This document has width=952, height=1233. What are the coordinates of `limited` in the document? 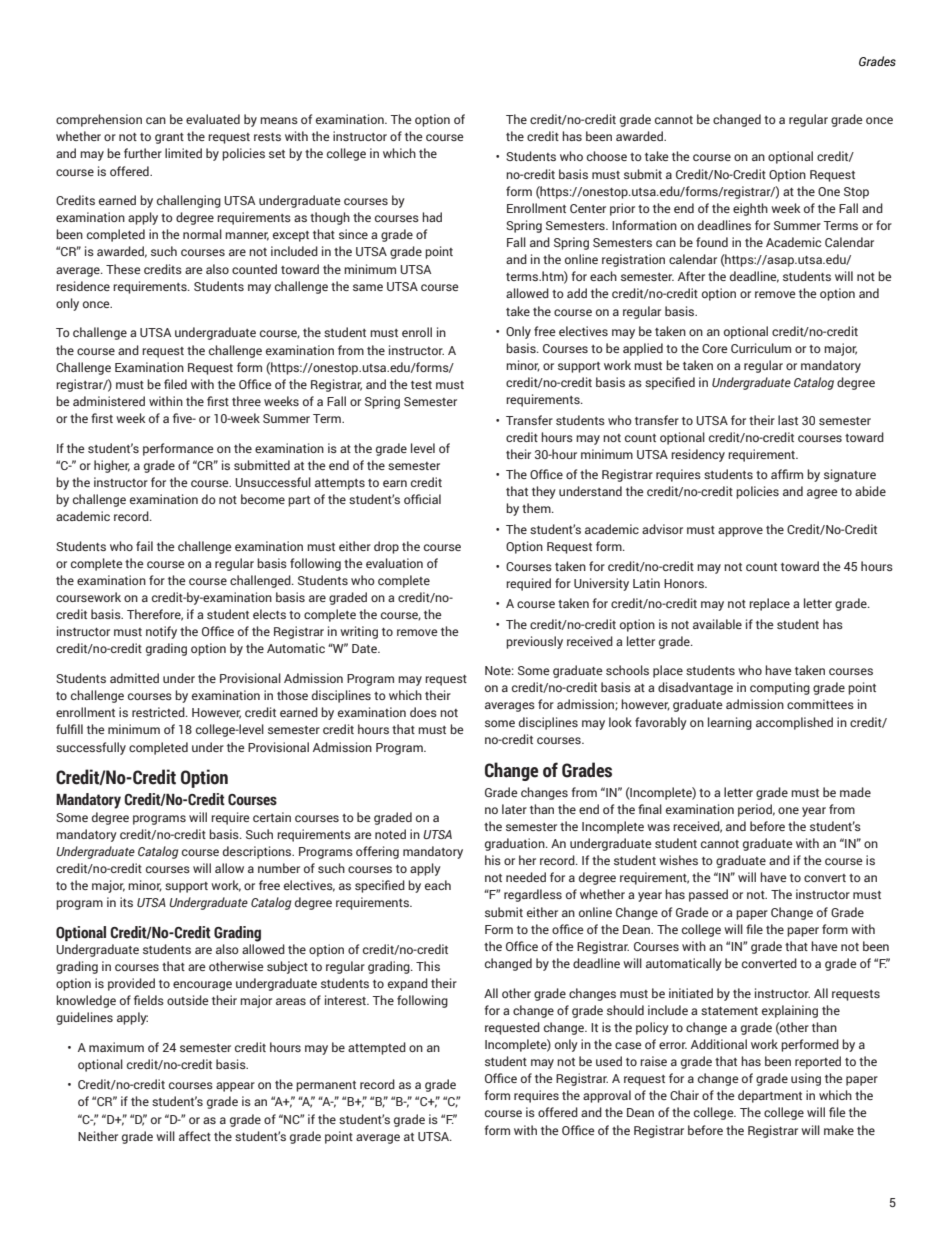 It's located at (183, 153).
